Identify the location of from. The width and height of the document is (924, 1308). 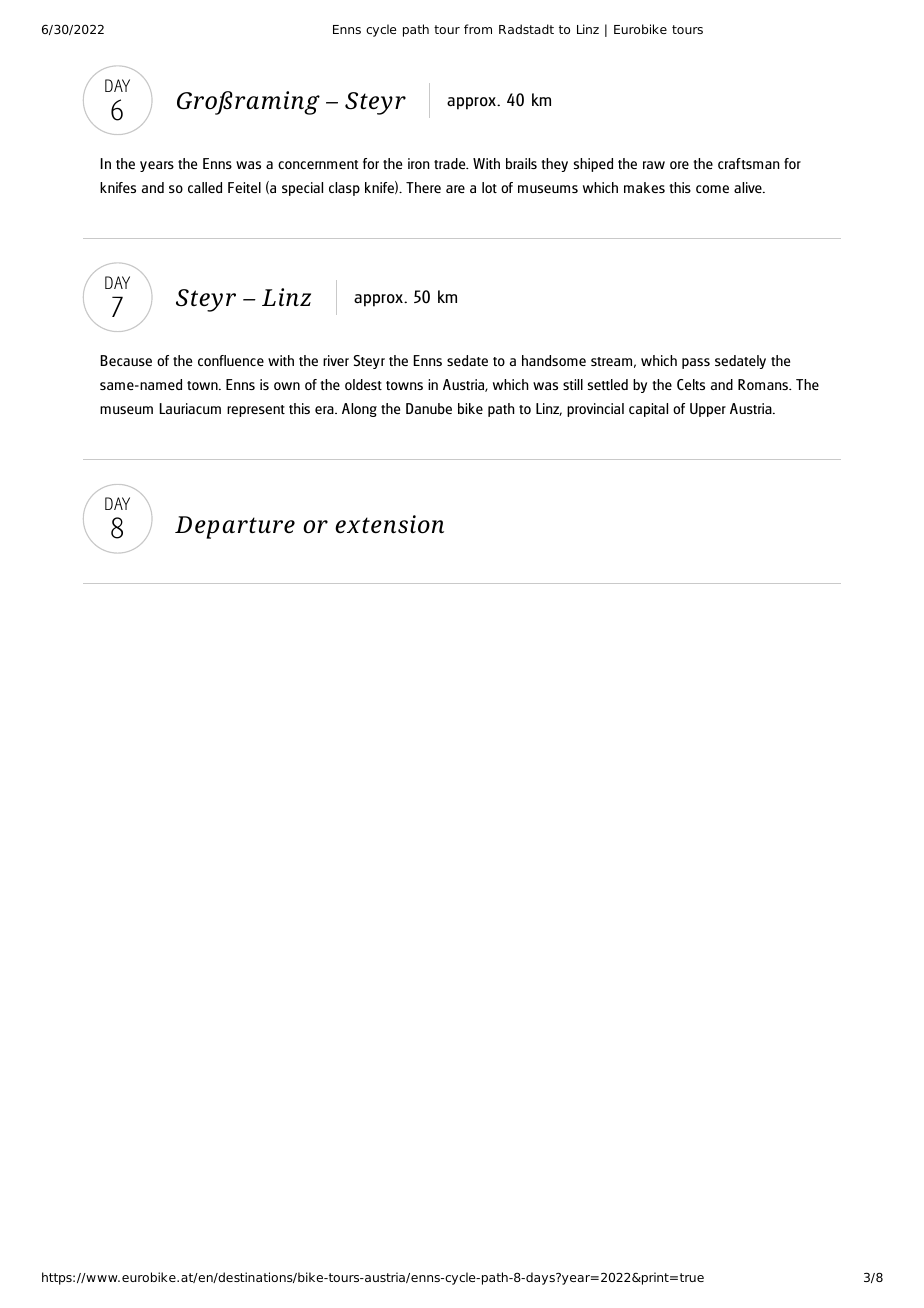
(478, 29).
